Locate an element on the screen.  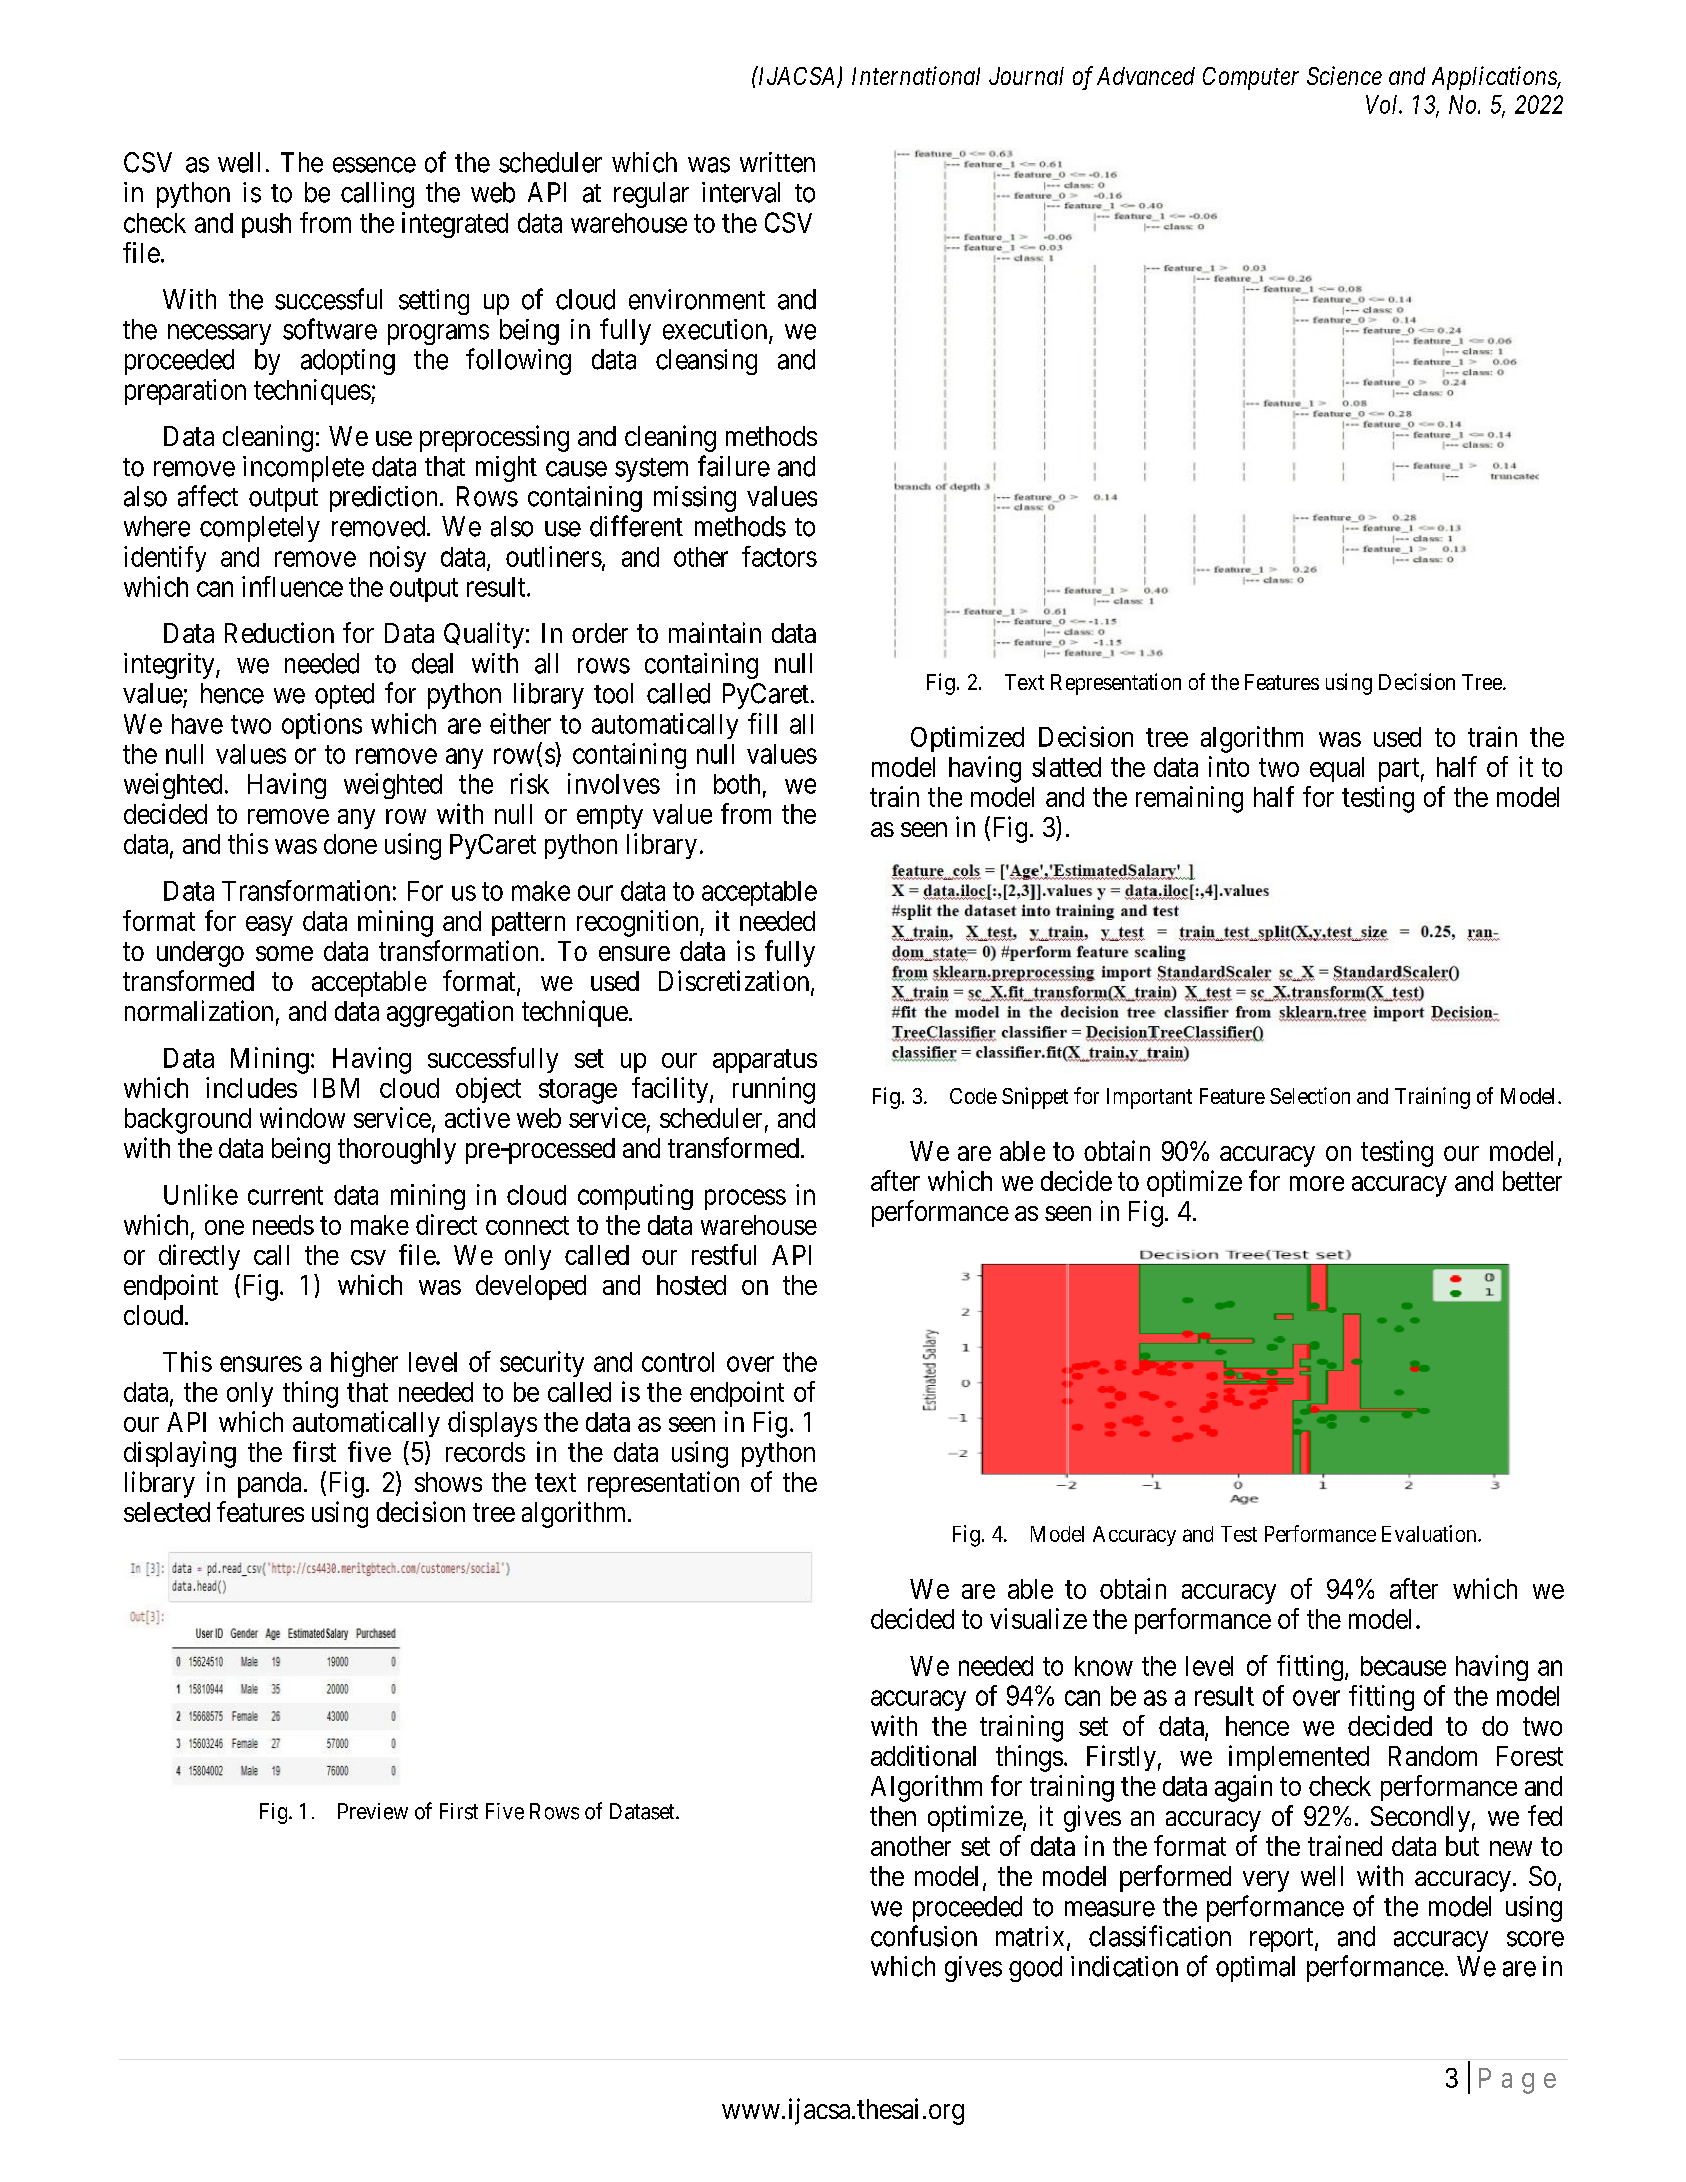
options is located at coordinates (322, 726).
